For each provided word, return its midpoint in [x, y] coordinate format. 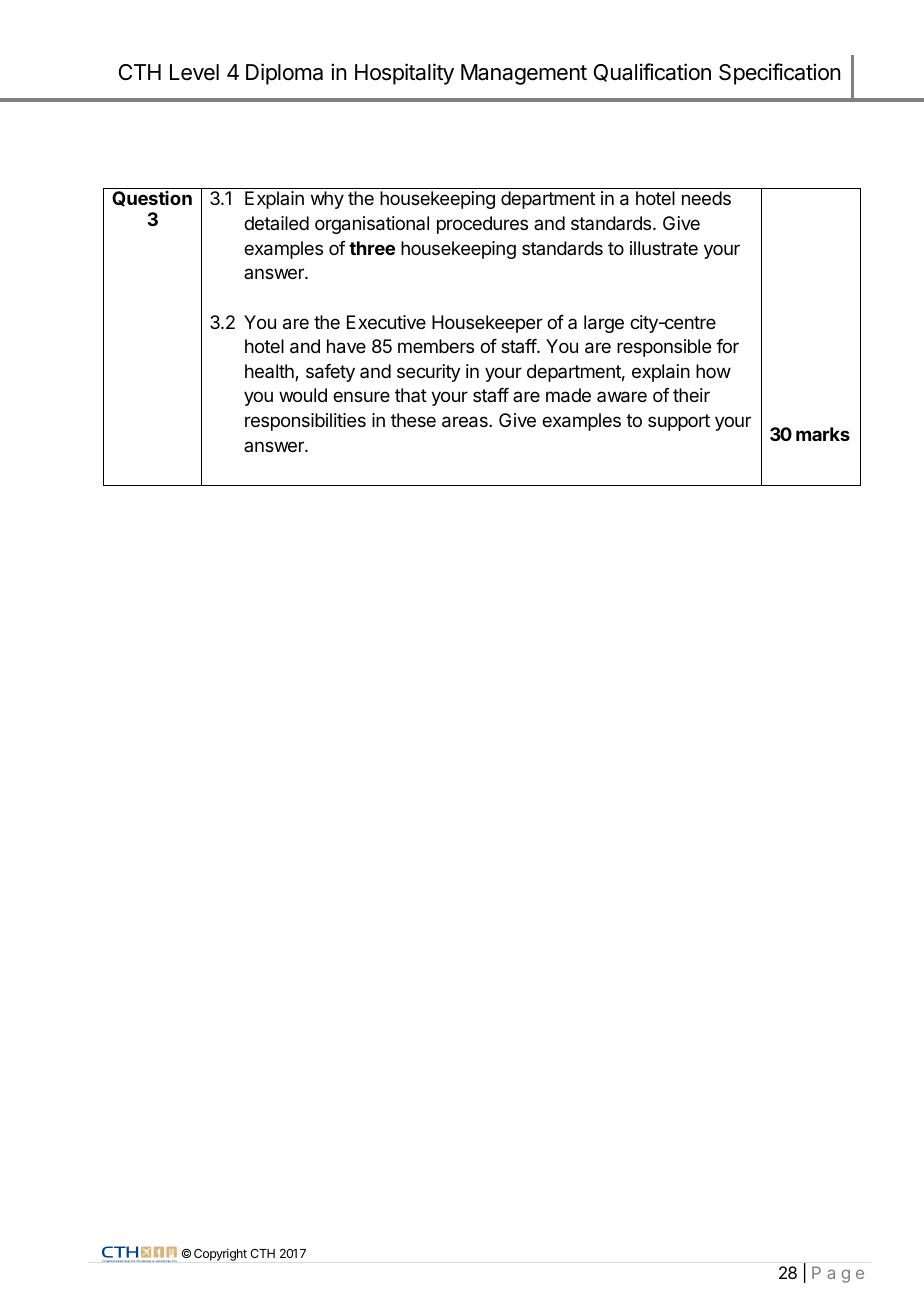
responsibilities [305, 422]
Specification [779, 74]
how [713, 371]
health [270, 372]
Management [524, 74]
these [413, 420]
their [691, 395]
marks [823, 434]
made [568, 395]
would [303, 395]
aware [622, 397]
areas [466, 422]
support [679, 422]
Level [194, 72]
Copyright [220, 1254]
